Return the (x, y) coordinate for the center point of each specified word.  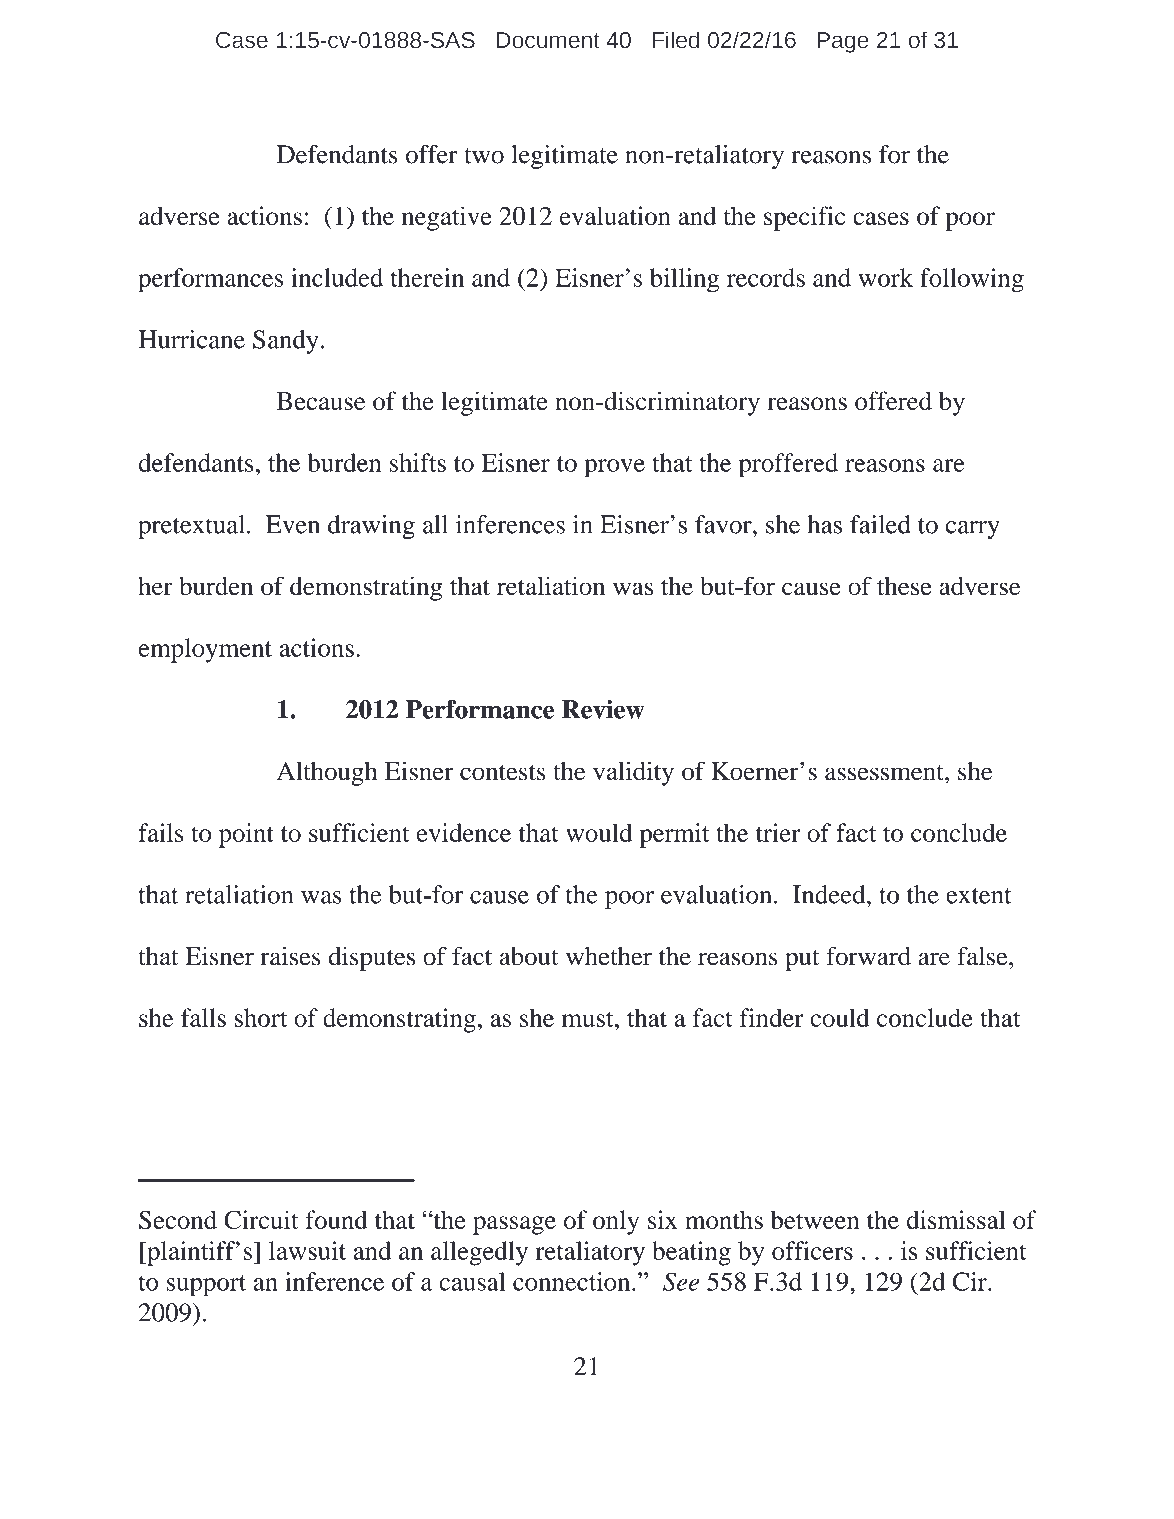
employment (205, 650)
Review (603, 709)
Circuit (261, 1219)
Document (548, 40)
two (484, 156)
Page (843, 42)
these (904, 586)
